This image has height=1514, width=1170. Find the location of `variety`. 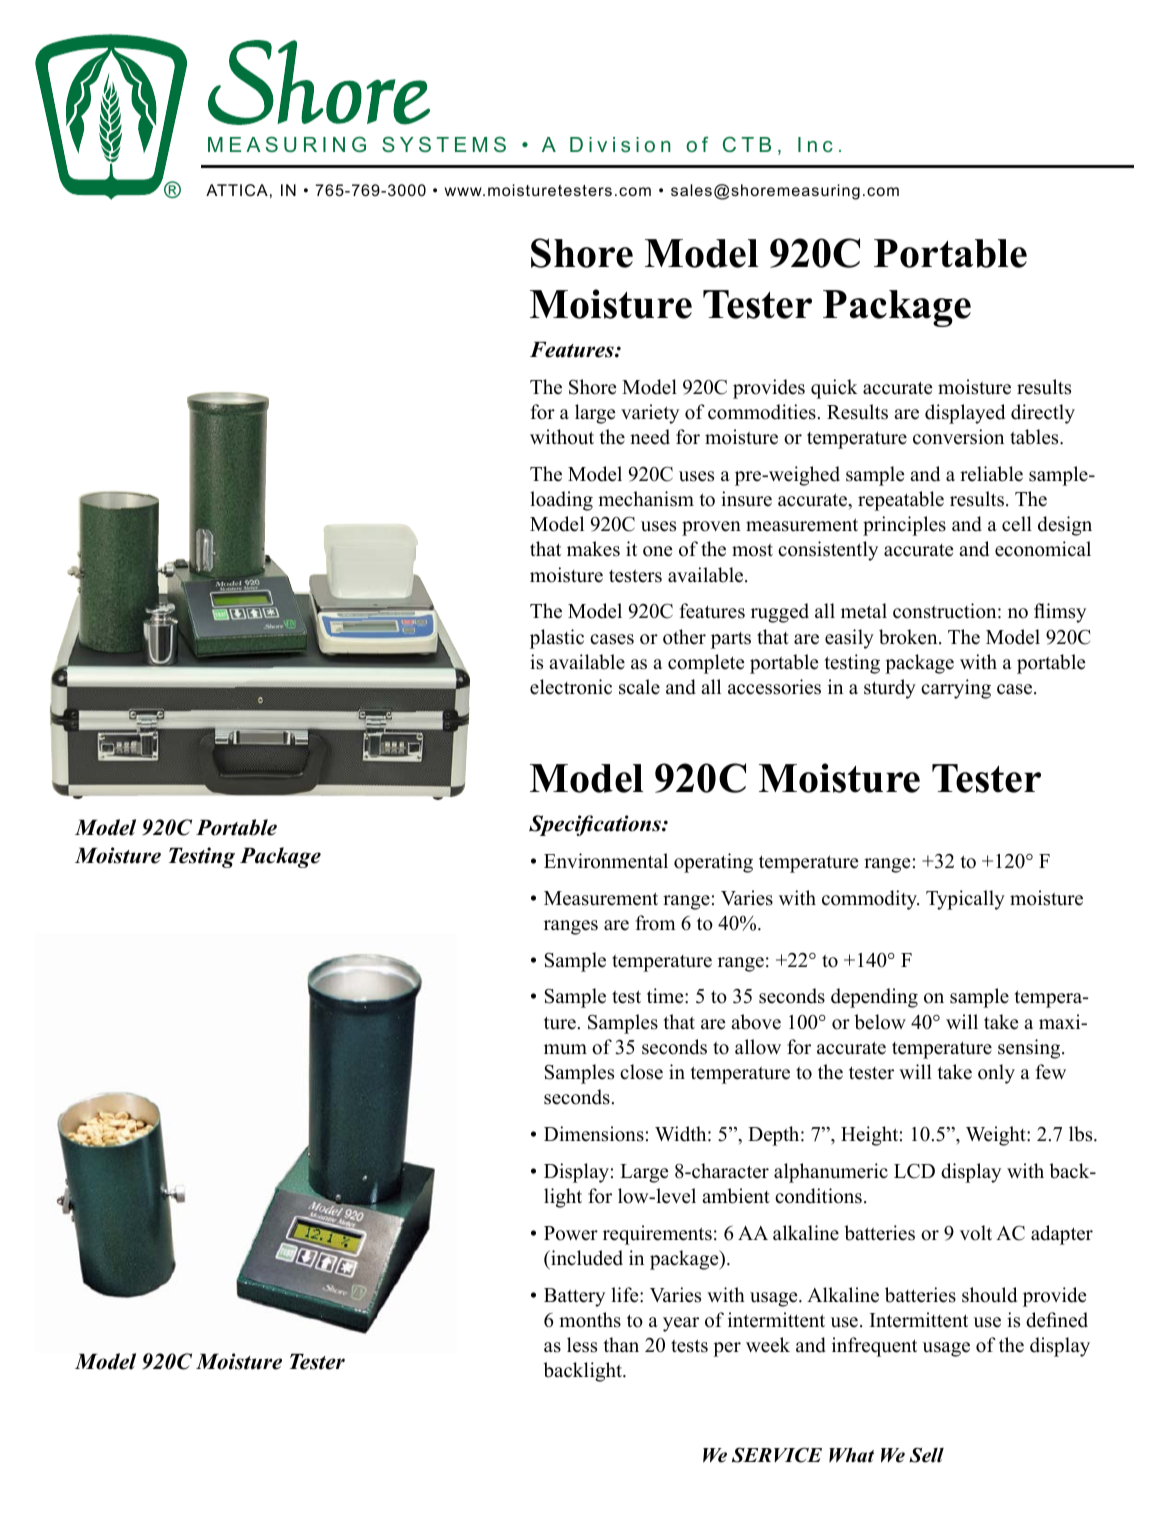

variety is located at coordinates (650, 414).
